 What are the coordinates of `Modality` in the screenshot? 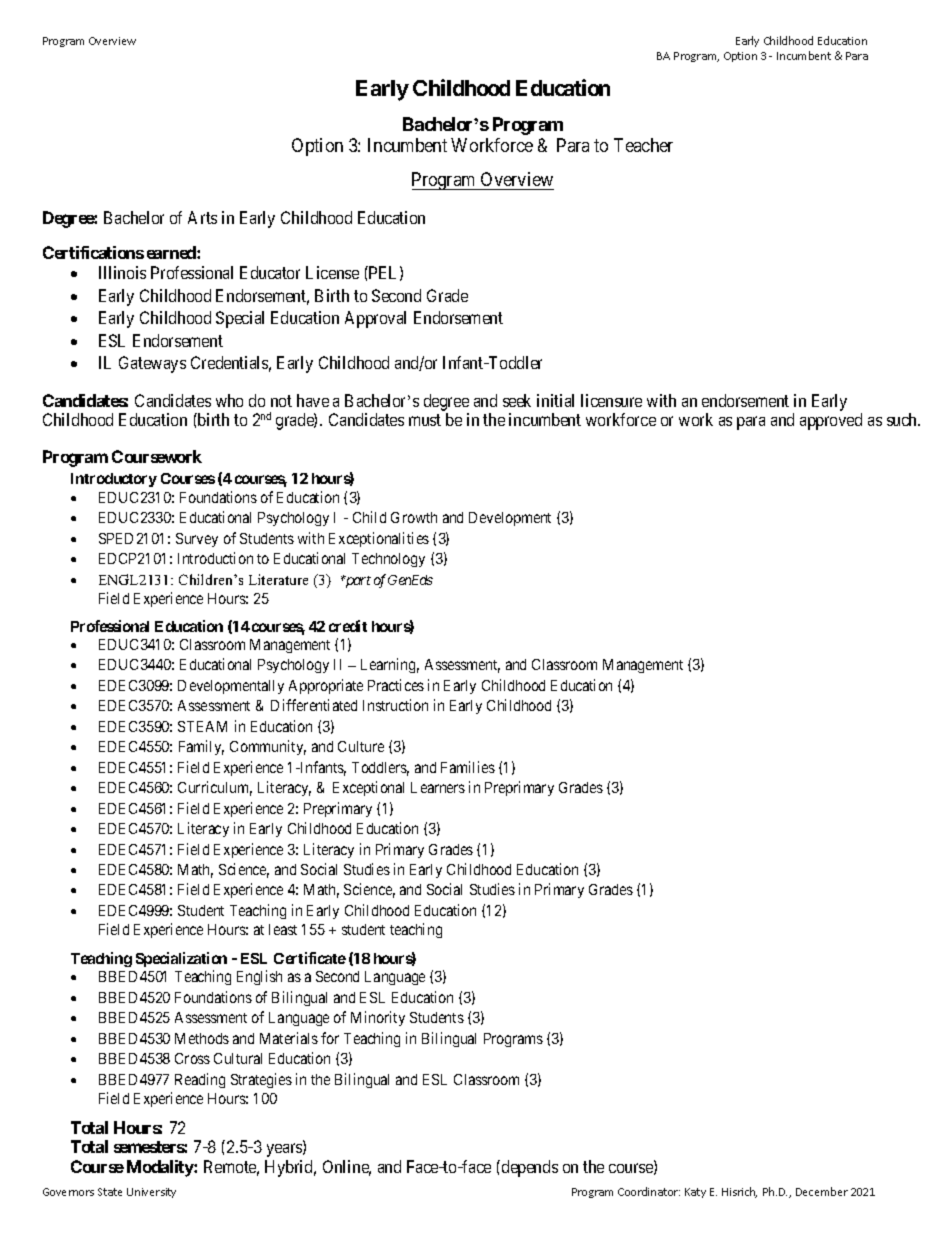 It's located at (161, 1168).
